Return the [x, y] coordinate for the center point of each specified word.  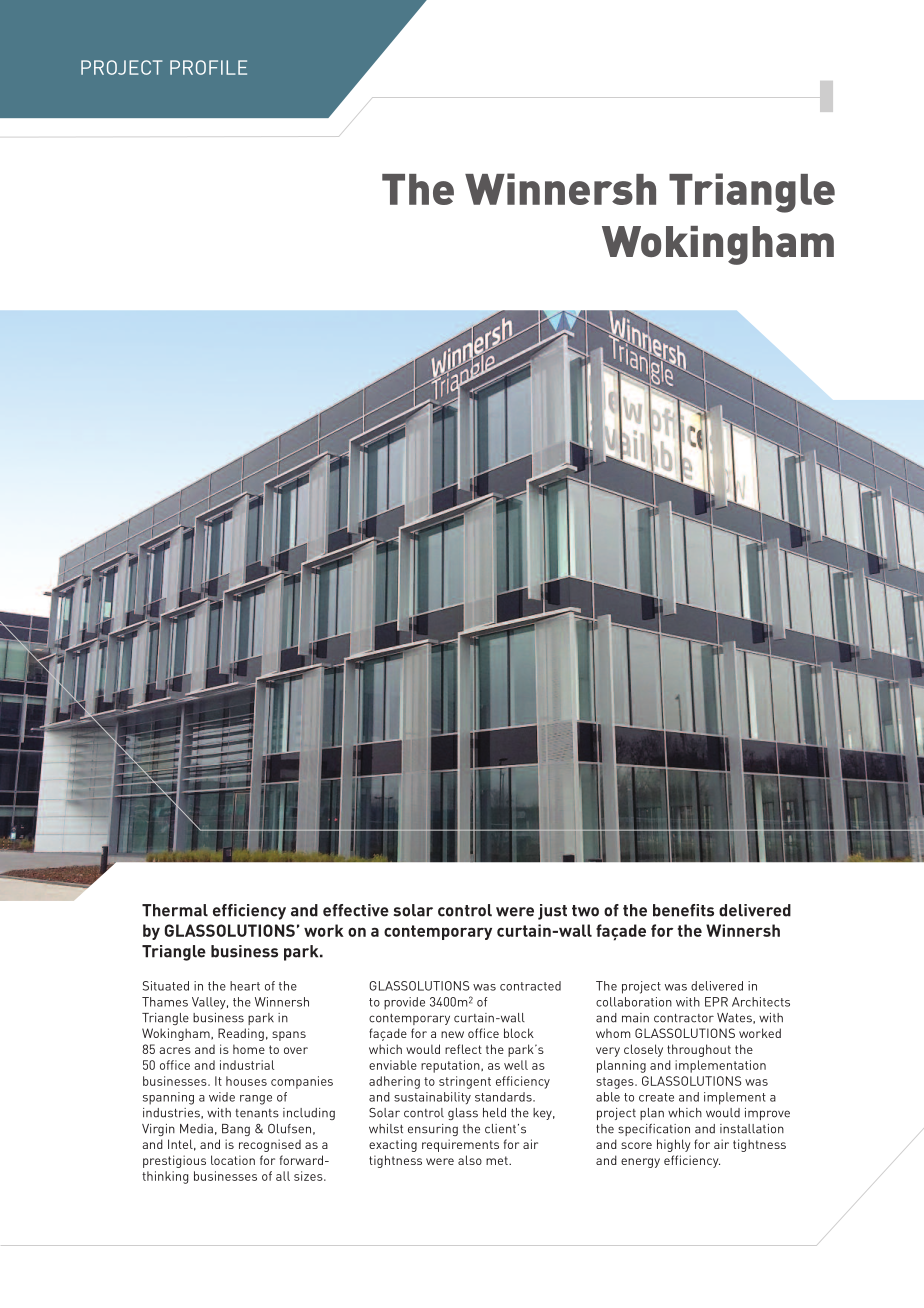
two [585, 911]
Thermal [175, 910]
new [452, 1034]
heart [245, 986]
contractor [684, 1018]
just [552, 912]
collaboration [634, 1002]
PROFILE [208, 67]
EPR [716, 1002]
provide [404, 1003]
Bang [236, 1130]
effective [356, 910]
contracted [530, 986]
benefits [683, 910]
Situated [166, 986]
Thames [165, 1002]
